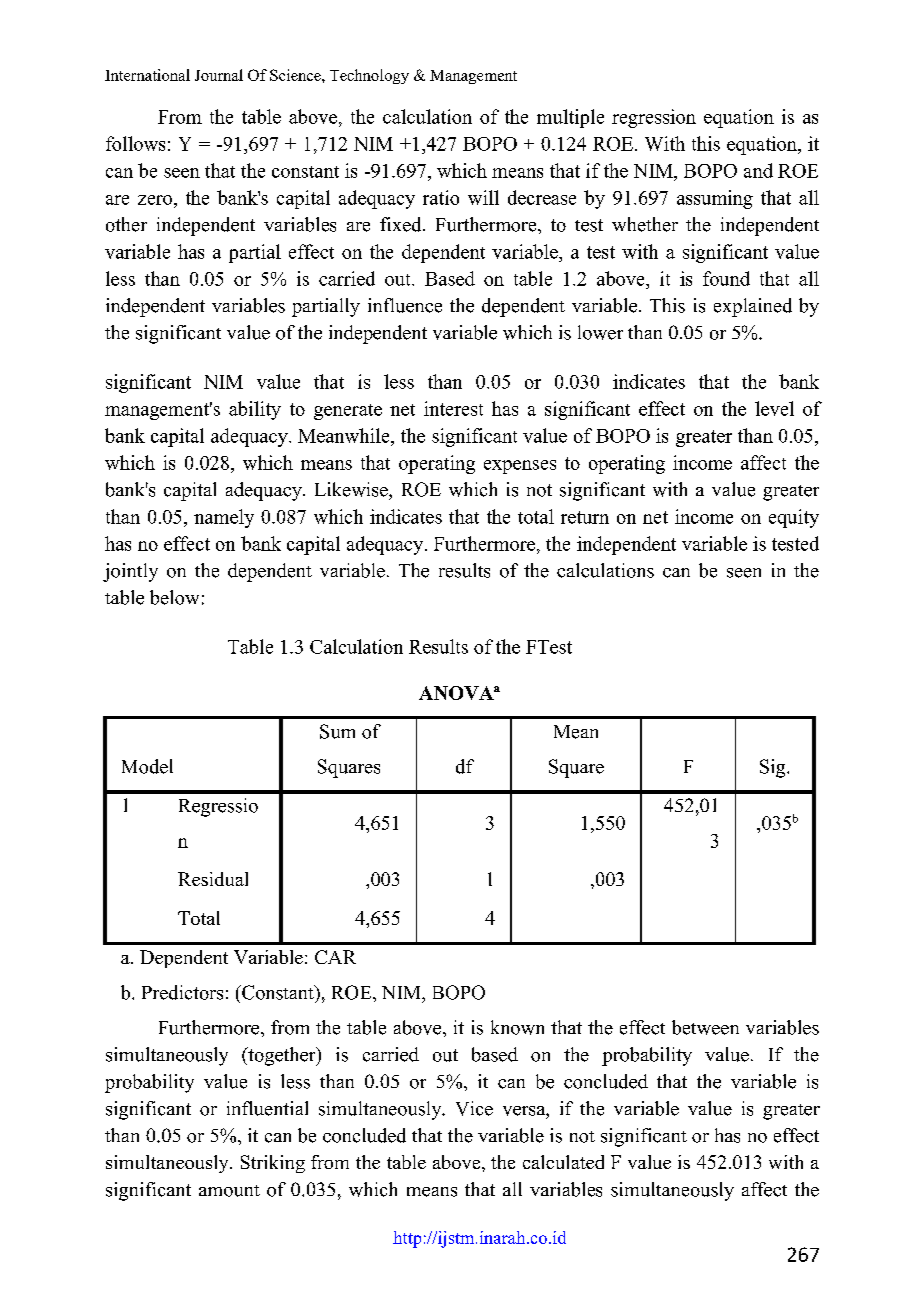 Image resolution: width=924 pixels, height=1314 pixels. I want to click on below, so click(174, 597).
